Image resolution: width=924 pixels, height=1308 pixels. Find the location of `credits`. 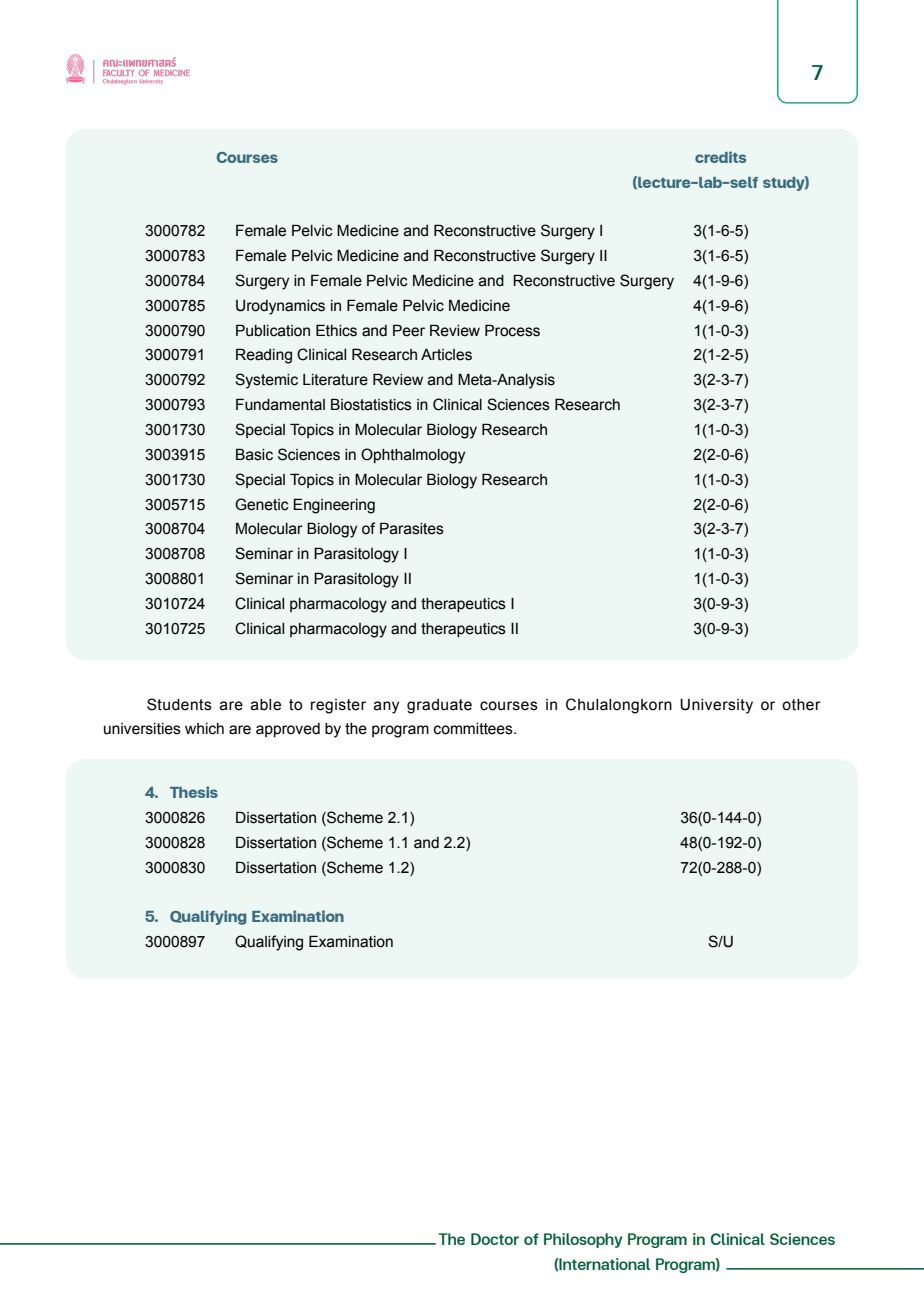

credits is located at coordinates (720, 157).
